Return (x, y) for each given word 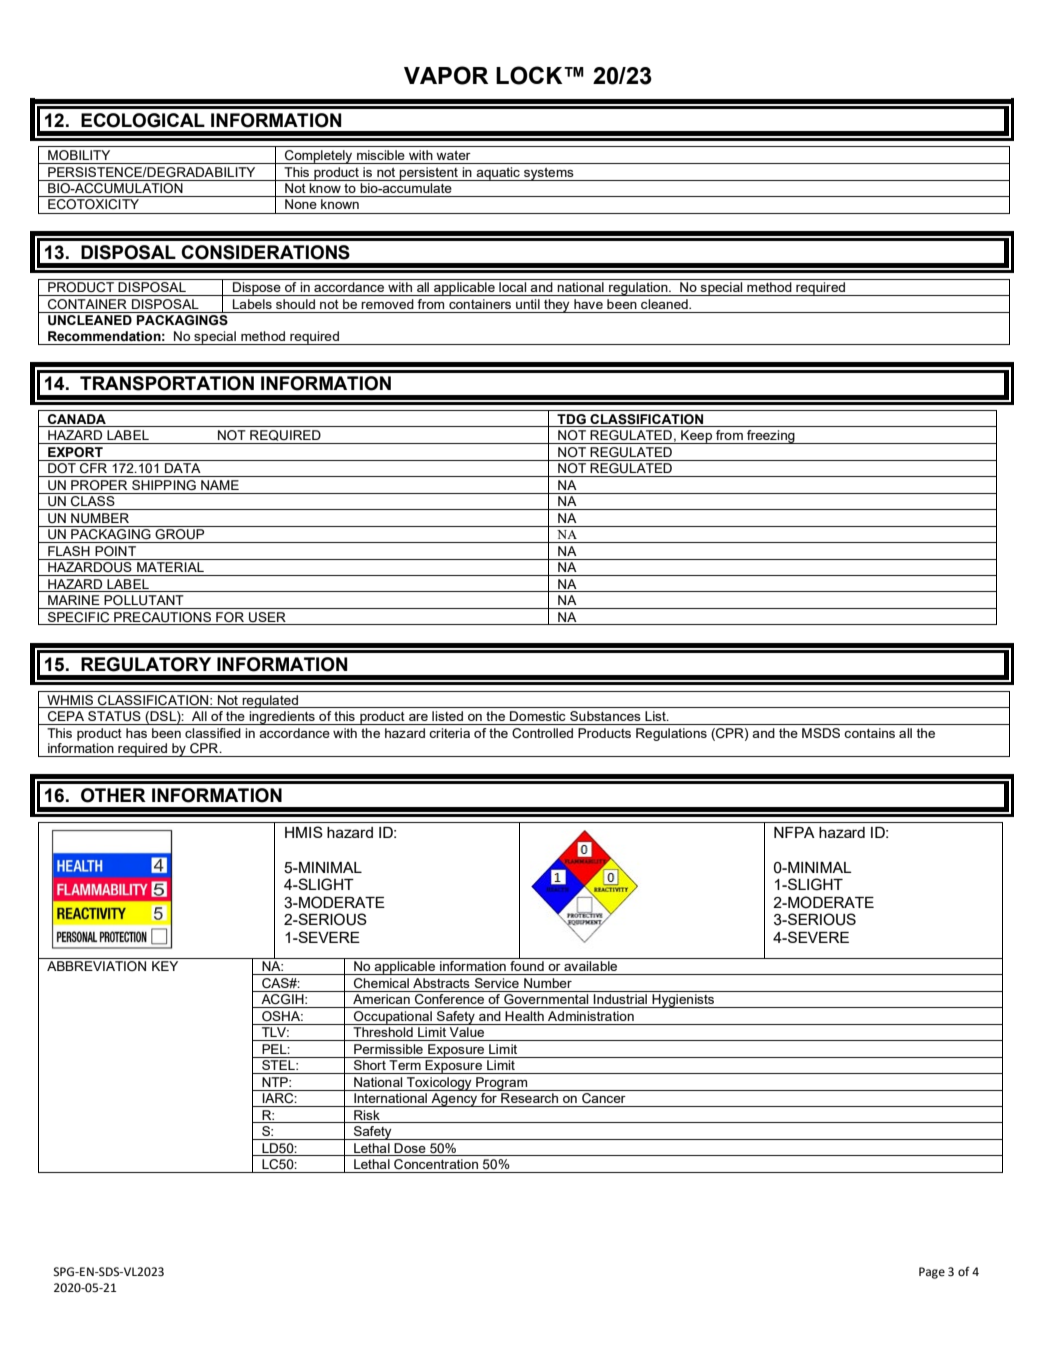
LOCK (530, 75)
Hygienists (684, 1001)
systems (549, 174)
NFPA (794, 832)
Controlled (542, 733)
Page (932, 1273)
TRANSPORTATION (167, 383)
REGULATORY (146, 664)
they (557, 306)
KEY (165, 966)
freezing (771, 437)
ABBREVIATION (96, 966)
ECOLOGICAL (143, 120)
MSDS (821, 733)
